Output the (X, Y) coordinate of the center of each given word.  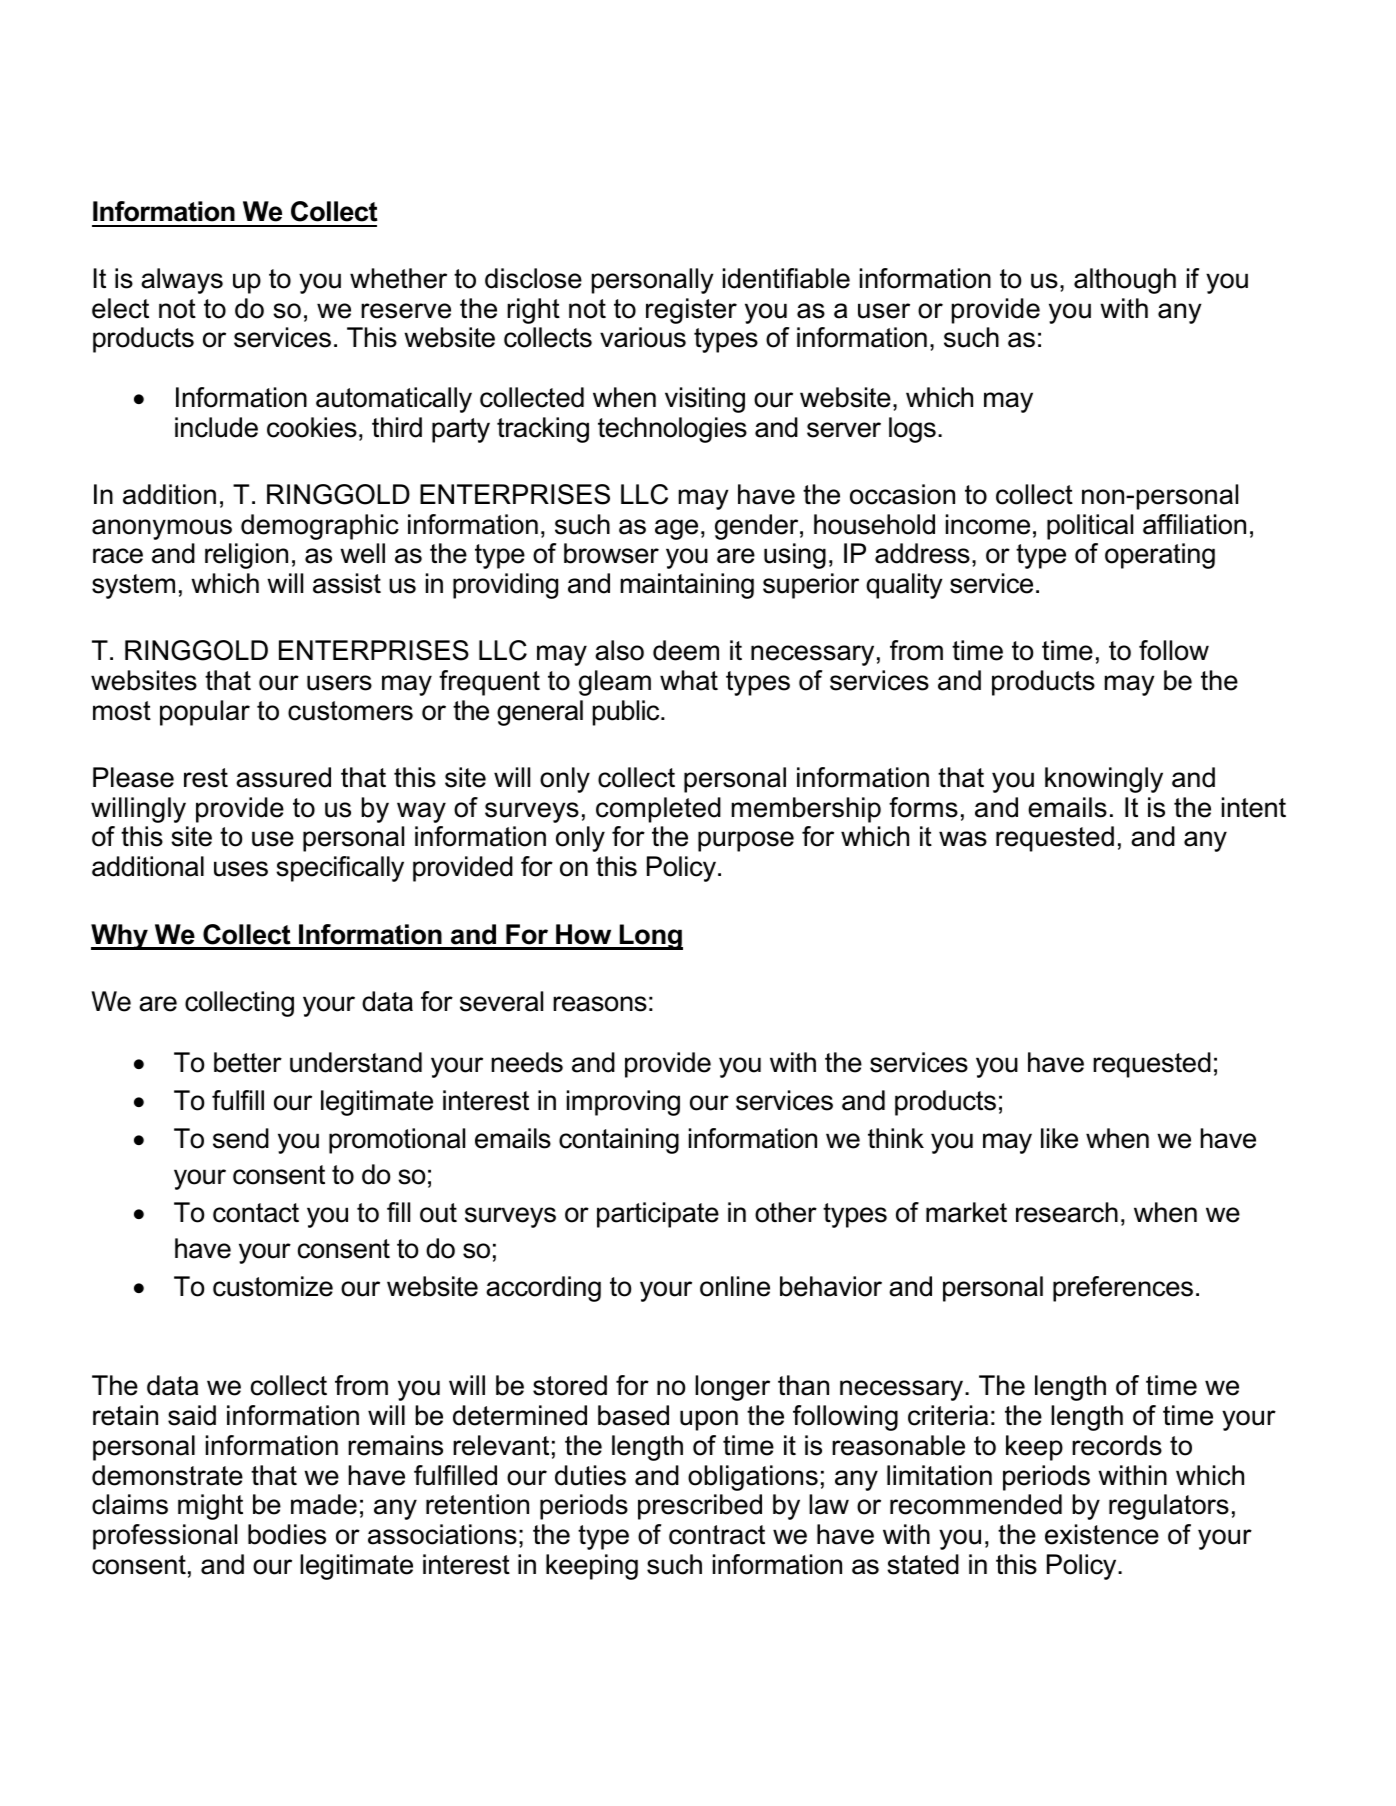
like (1059, 1138)
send (241, 1138)
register (691, 311)
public (627, 713)
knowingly (1104, 780)
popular (205, 713)
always (182, 281)
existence (1102, 1534)
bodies (287, 1534)
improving (623, 1103)
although (1125, 281)
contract (717, 1535)
